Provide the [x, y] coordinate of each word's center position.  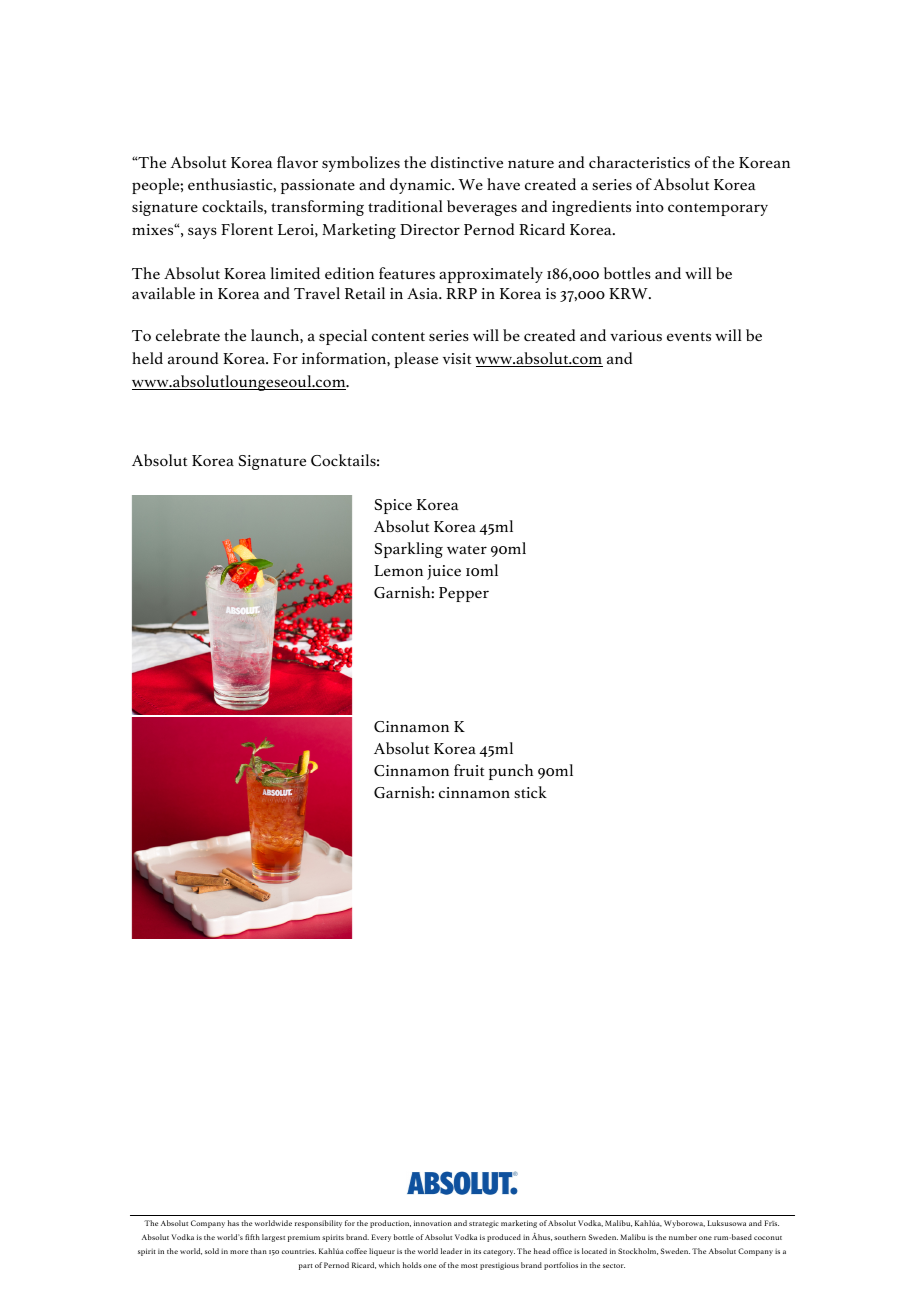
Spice [393, 506]
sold [212, 1251]
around [193, 358]
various [636, 335]
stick [530, 792]
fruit [469, 770]
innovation [433, 1223]
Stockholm [638, 1251]
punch [511, 772]
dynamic [421, 186]
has [233, 1223]
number [683, 1237]
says [202, 233]
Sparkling [408, 550]
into [650, 206]
